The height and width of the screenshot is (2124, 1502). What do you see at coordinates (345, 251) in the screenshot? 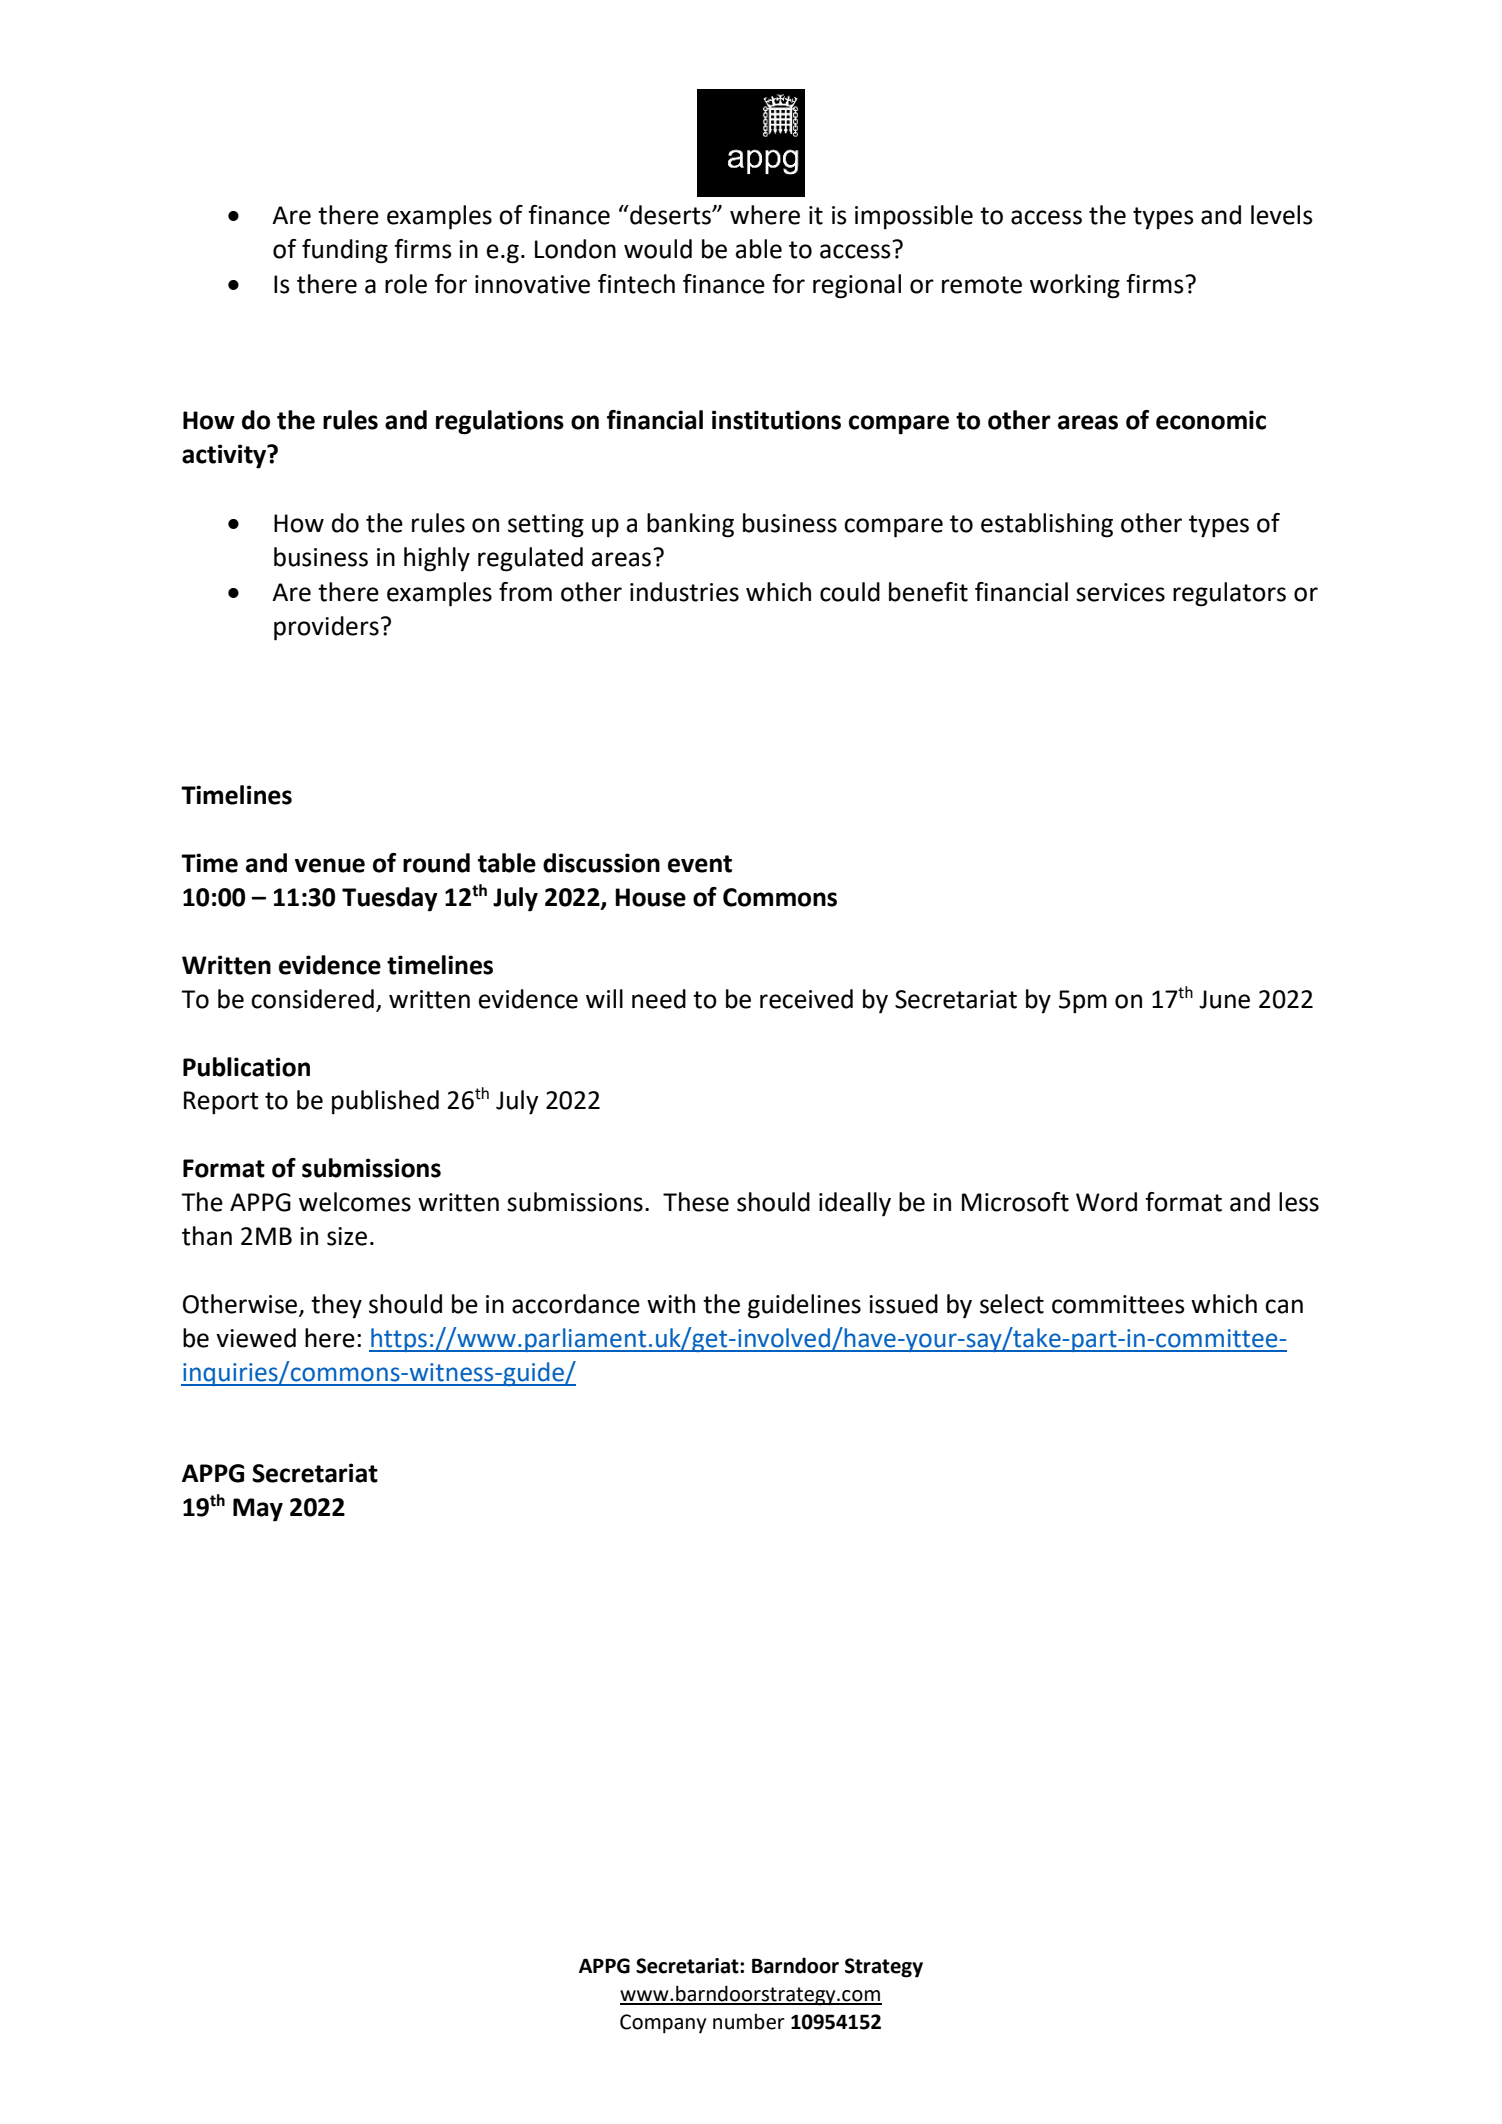
I see `funding` at bounding box center [345, 251].
